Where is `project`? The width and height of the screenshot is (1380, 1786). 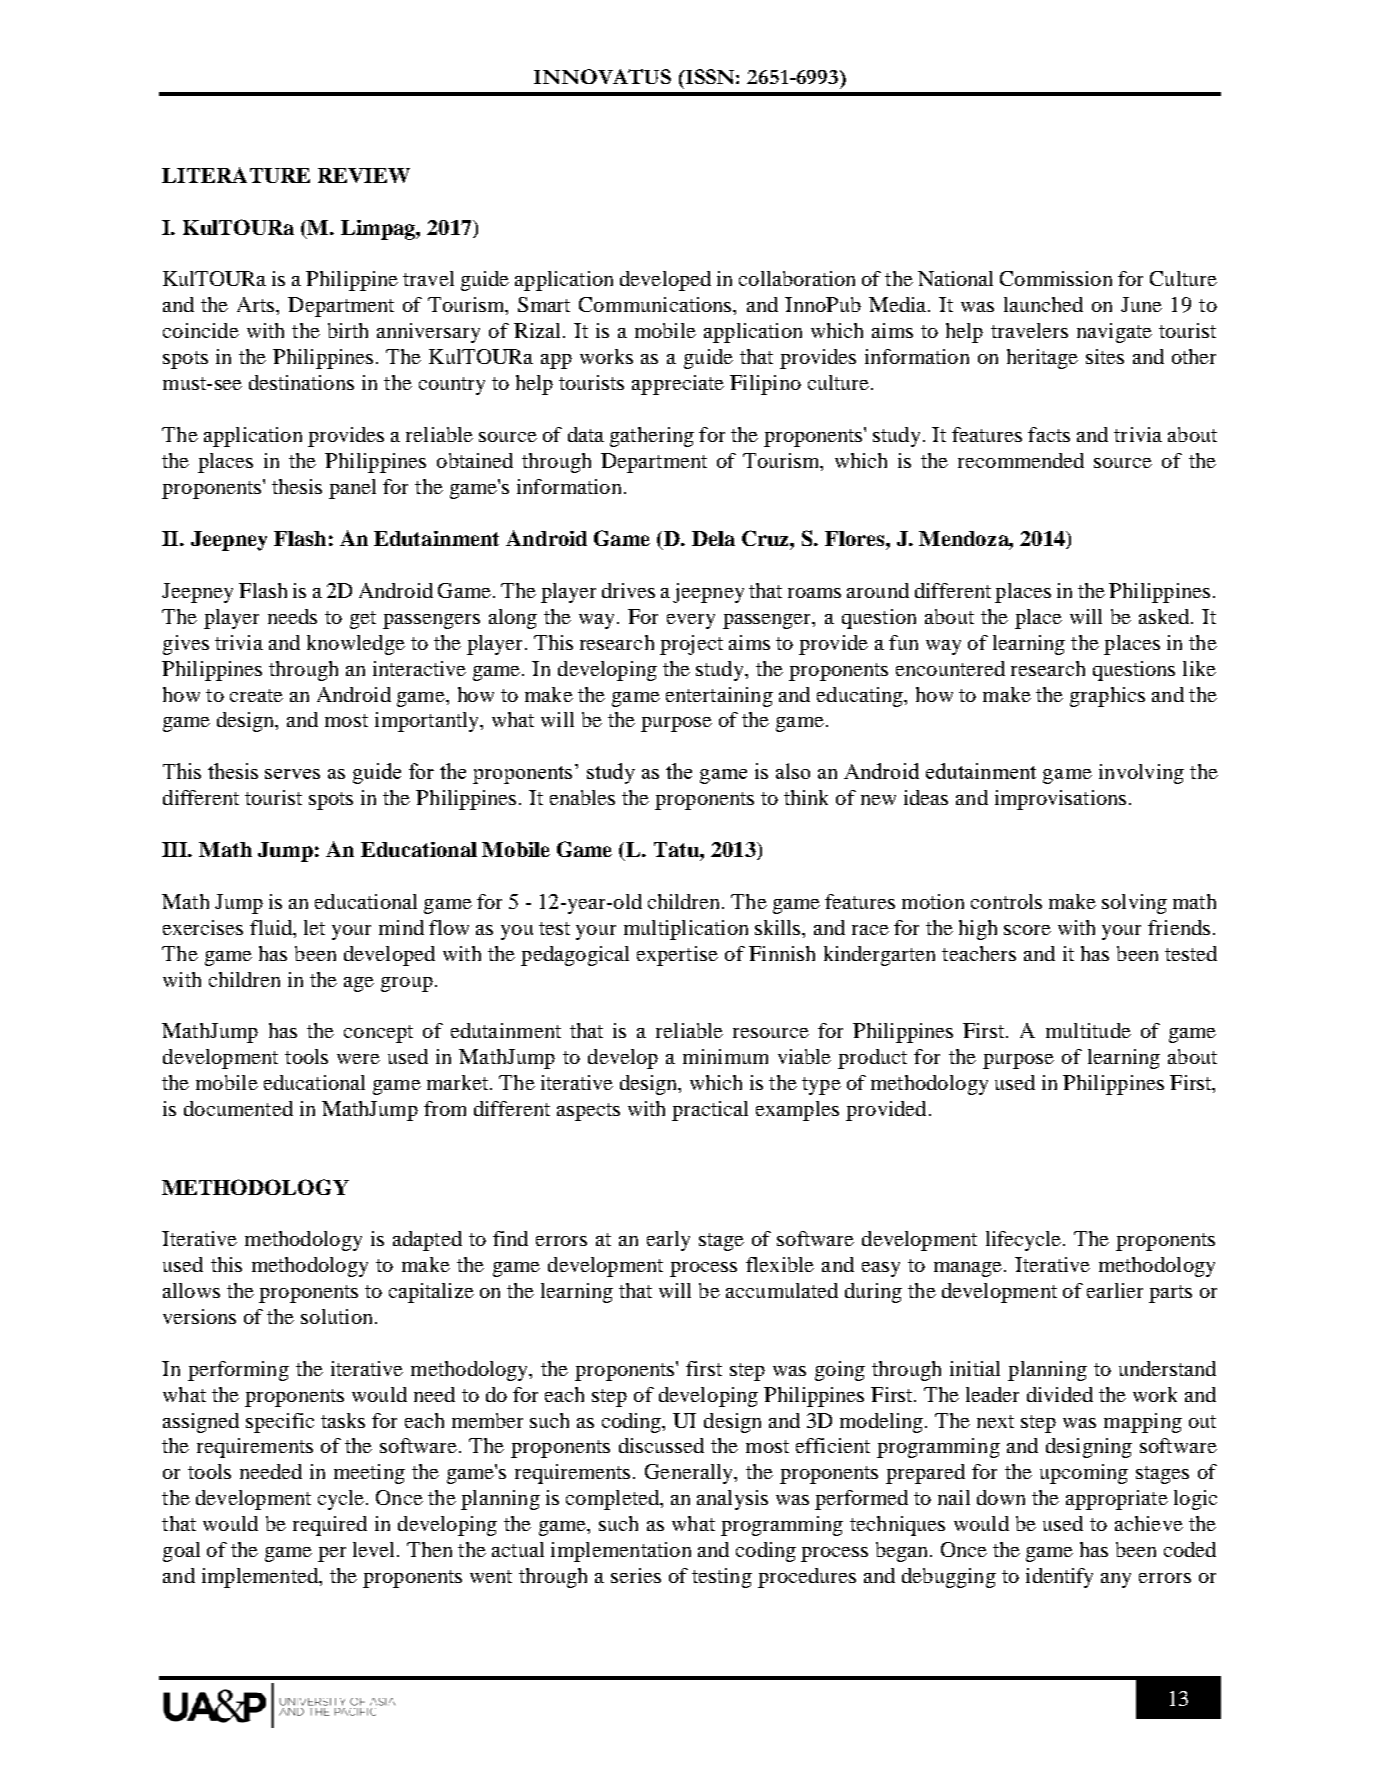
project is located at coordinates (691, 645).
